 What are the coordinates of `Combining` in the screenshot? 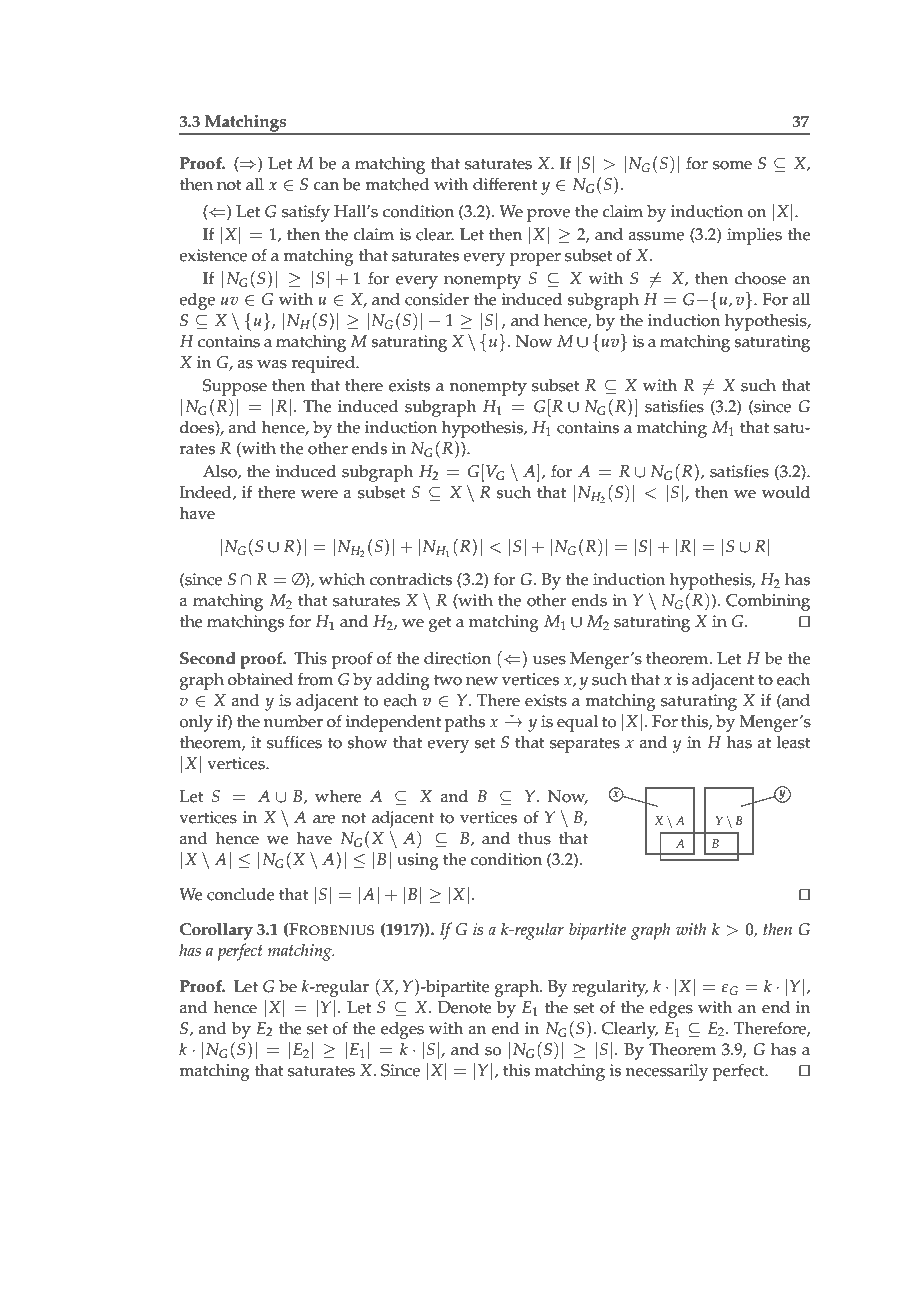 It's located at (768, 602).
